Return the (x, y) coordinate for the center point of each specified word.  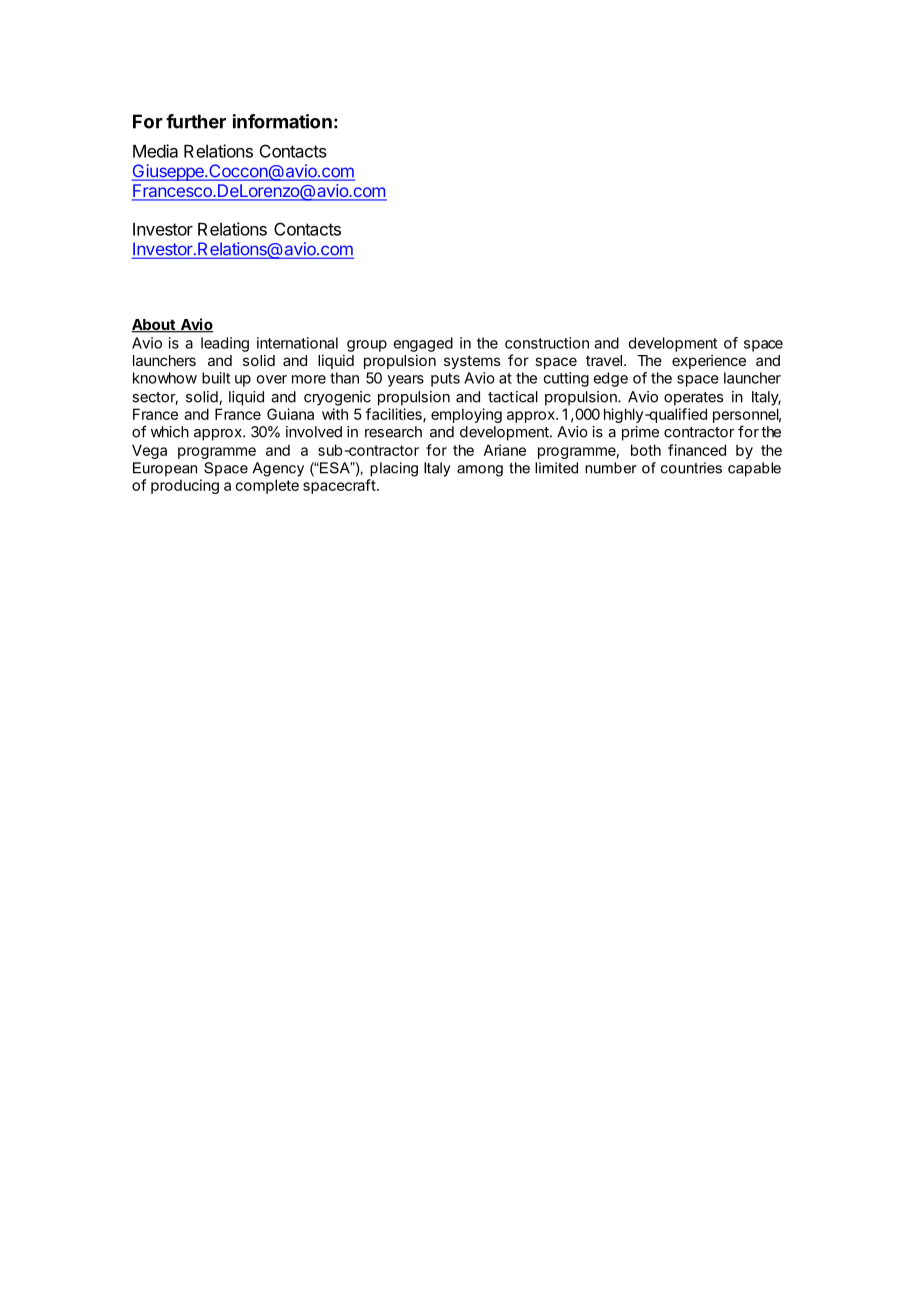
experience (709, 361)
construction (547, 343)
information (282, 121)
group (367, 346)
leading (225, 344)
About (154, 326)
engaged (423, 344)
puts (445, 380)
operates (693, 399)
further (196, 121)
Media (155, 151)
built (216, 378)
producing (185, 486)
